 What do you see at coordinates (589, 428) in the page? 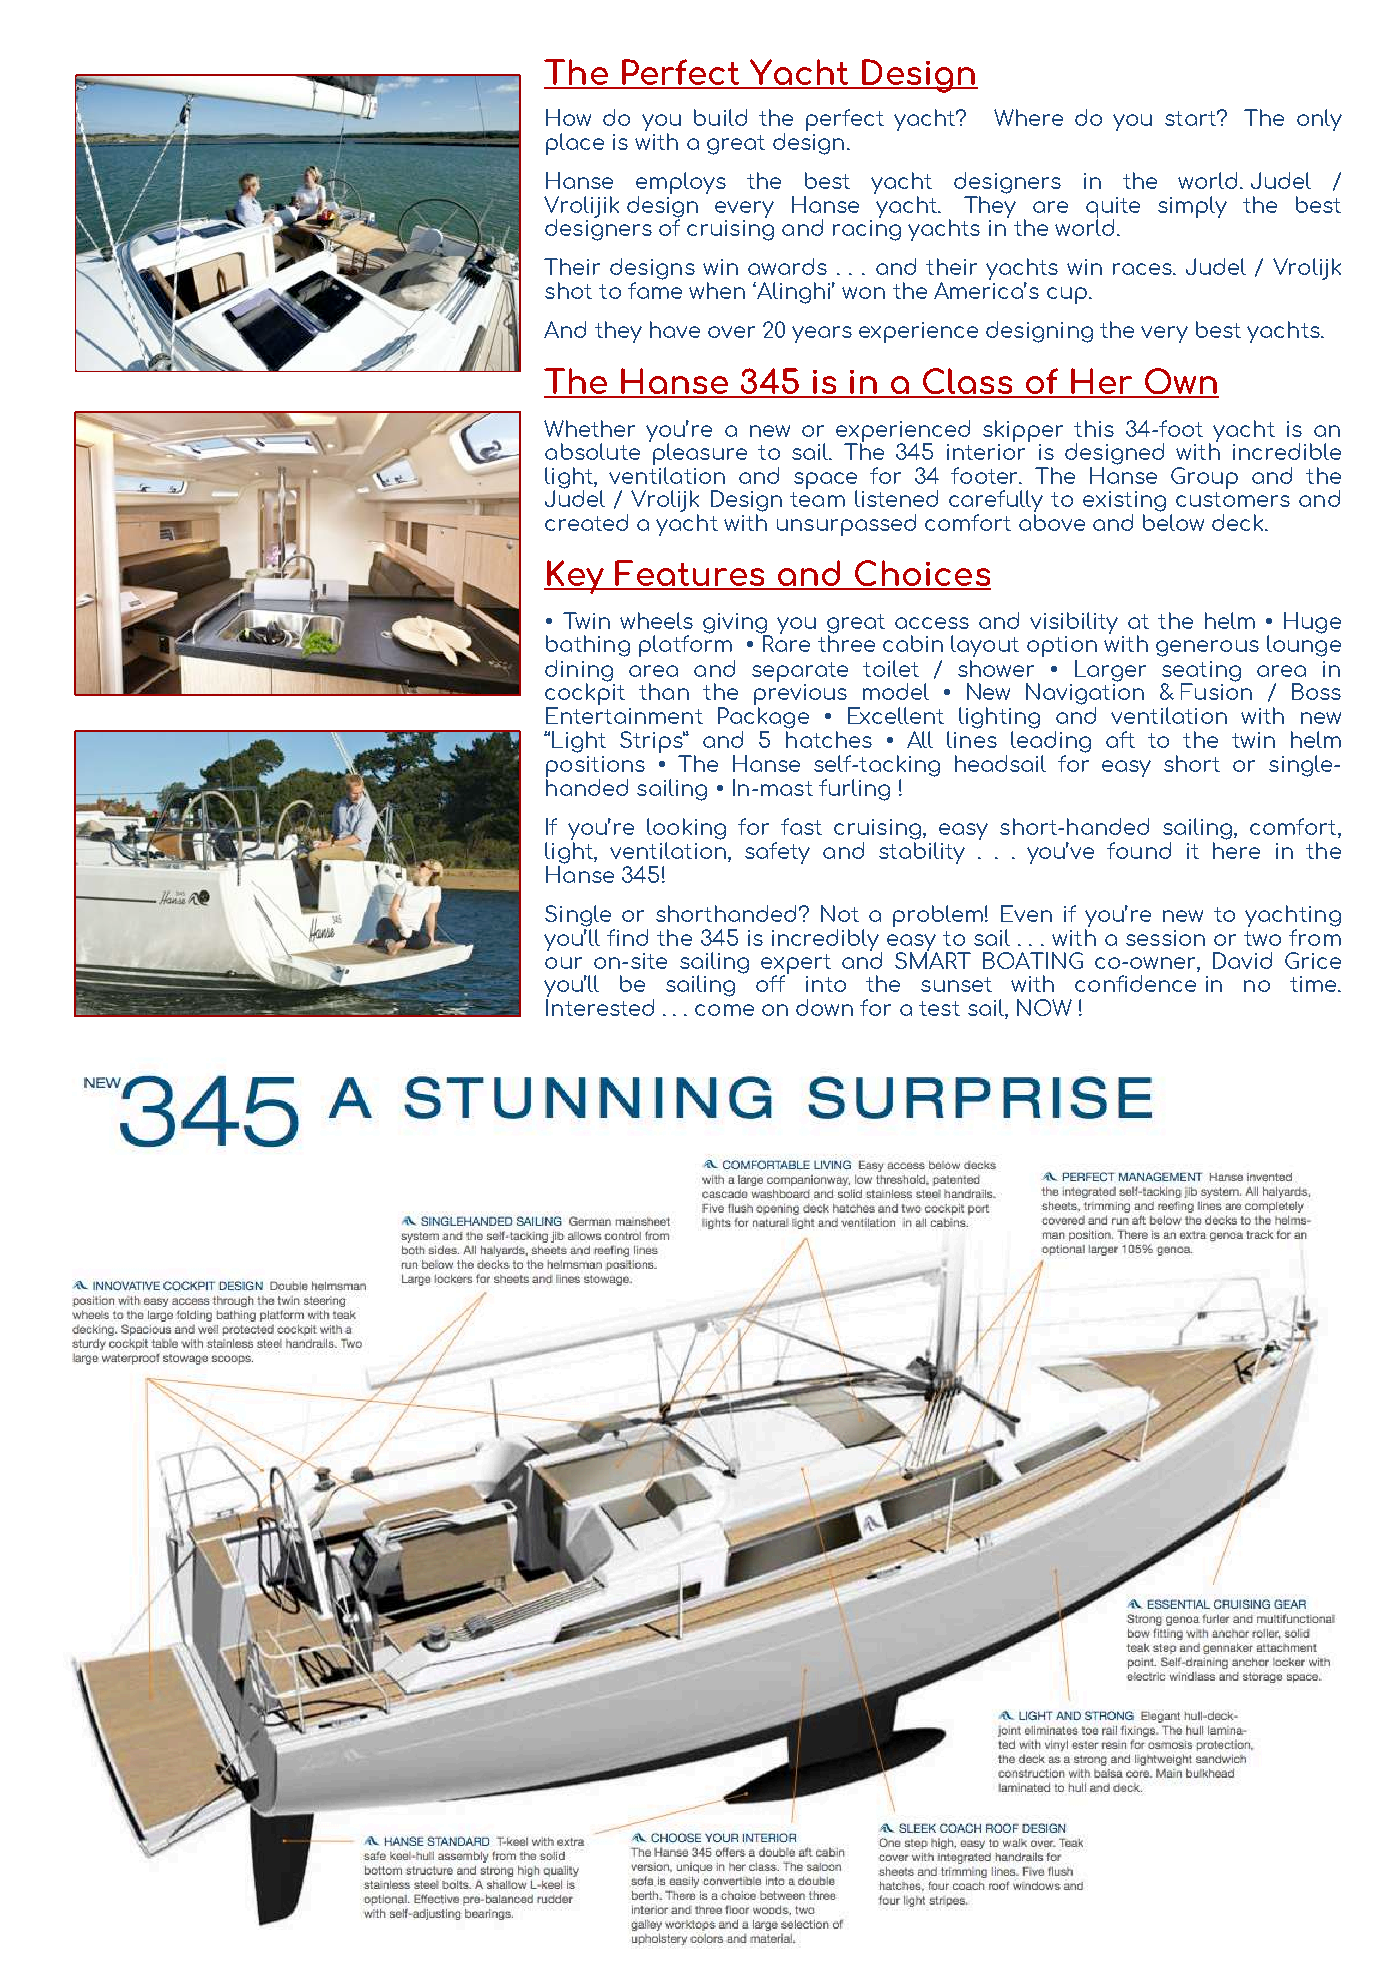
I see `Whether` at bounding box center [589, 428].
